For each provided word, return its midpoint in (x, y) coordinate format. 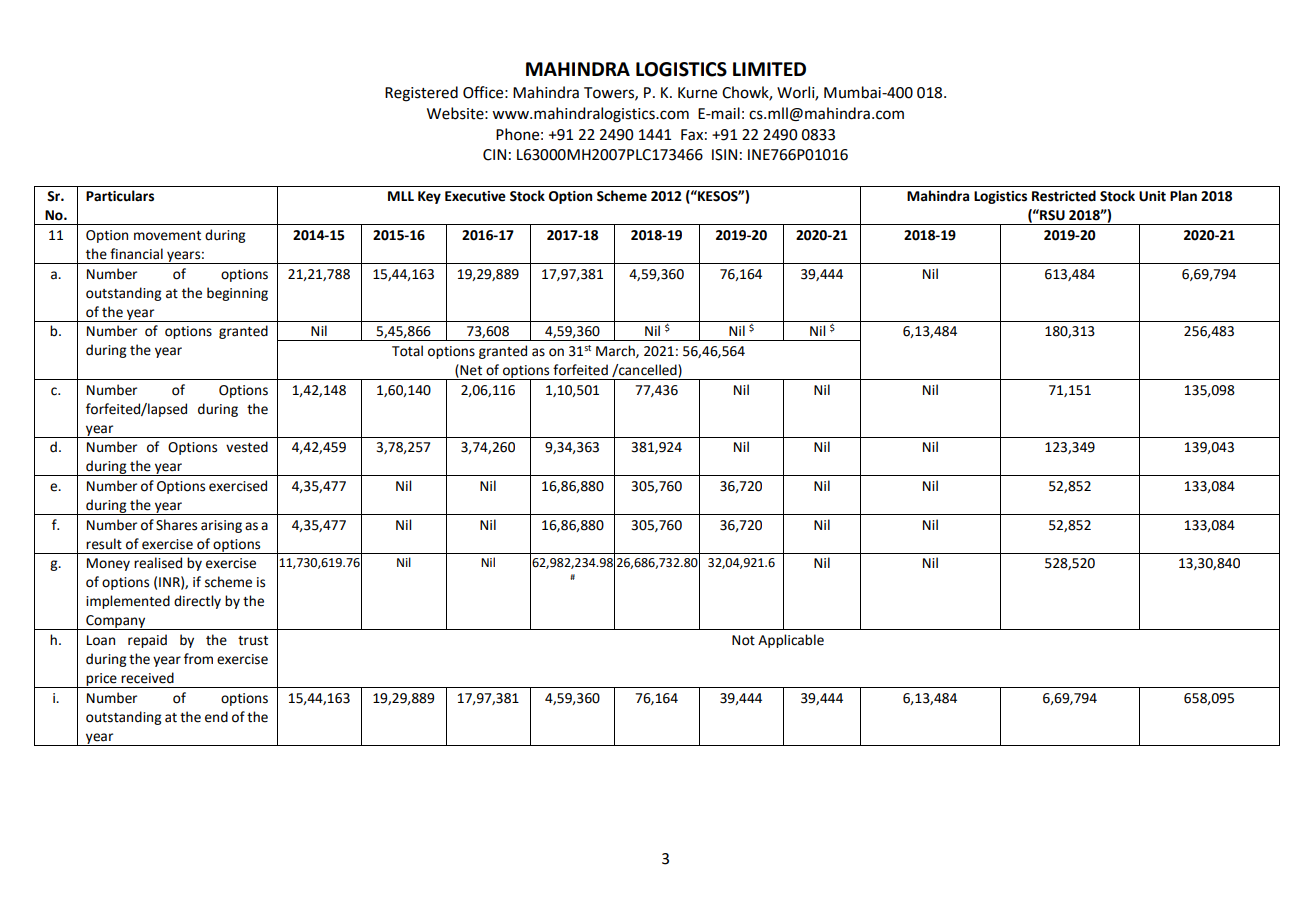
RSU (1051, 215)
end (216, 717)
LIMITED (769, 69)
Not (743, 640)
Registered (421, 94)
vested (247, 447)
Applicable (791, 641)
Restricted (1064, 196)
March (616, 351)
